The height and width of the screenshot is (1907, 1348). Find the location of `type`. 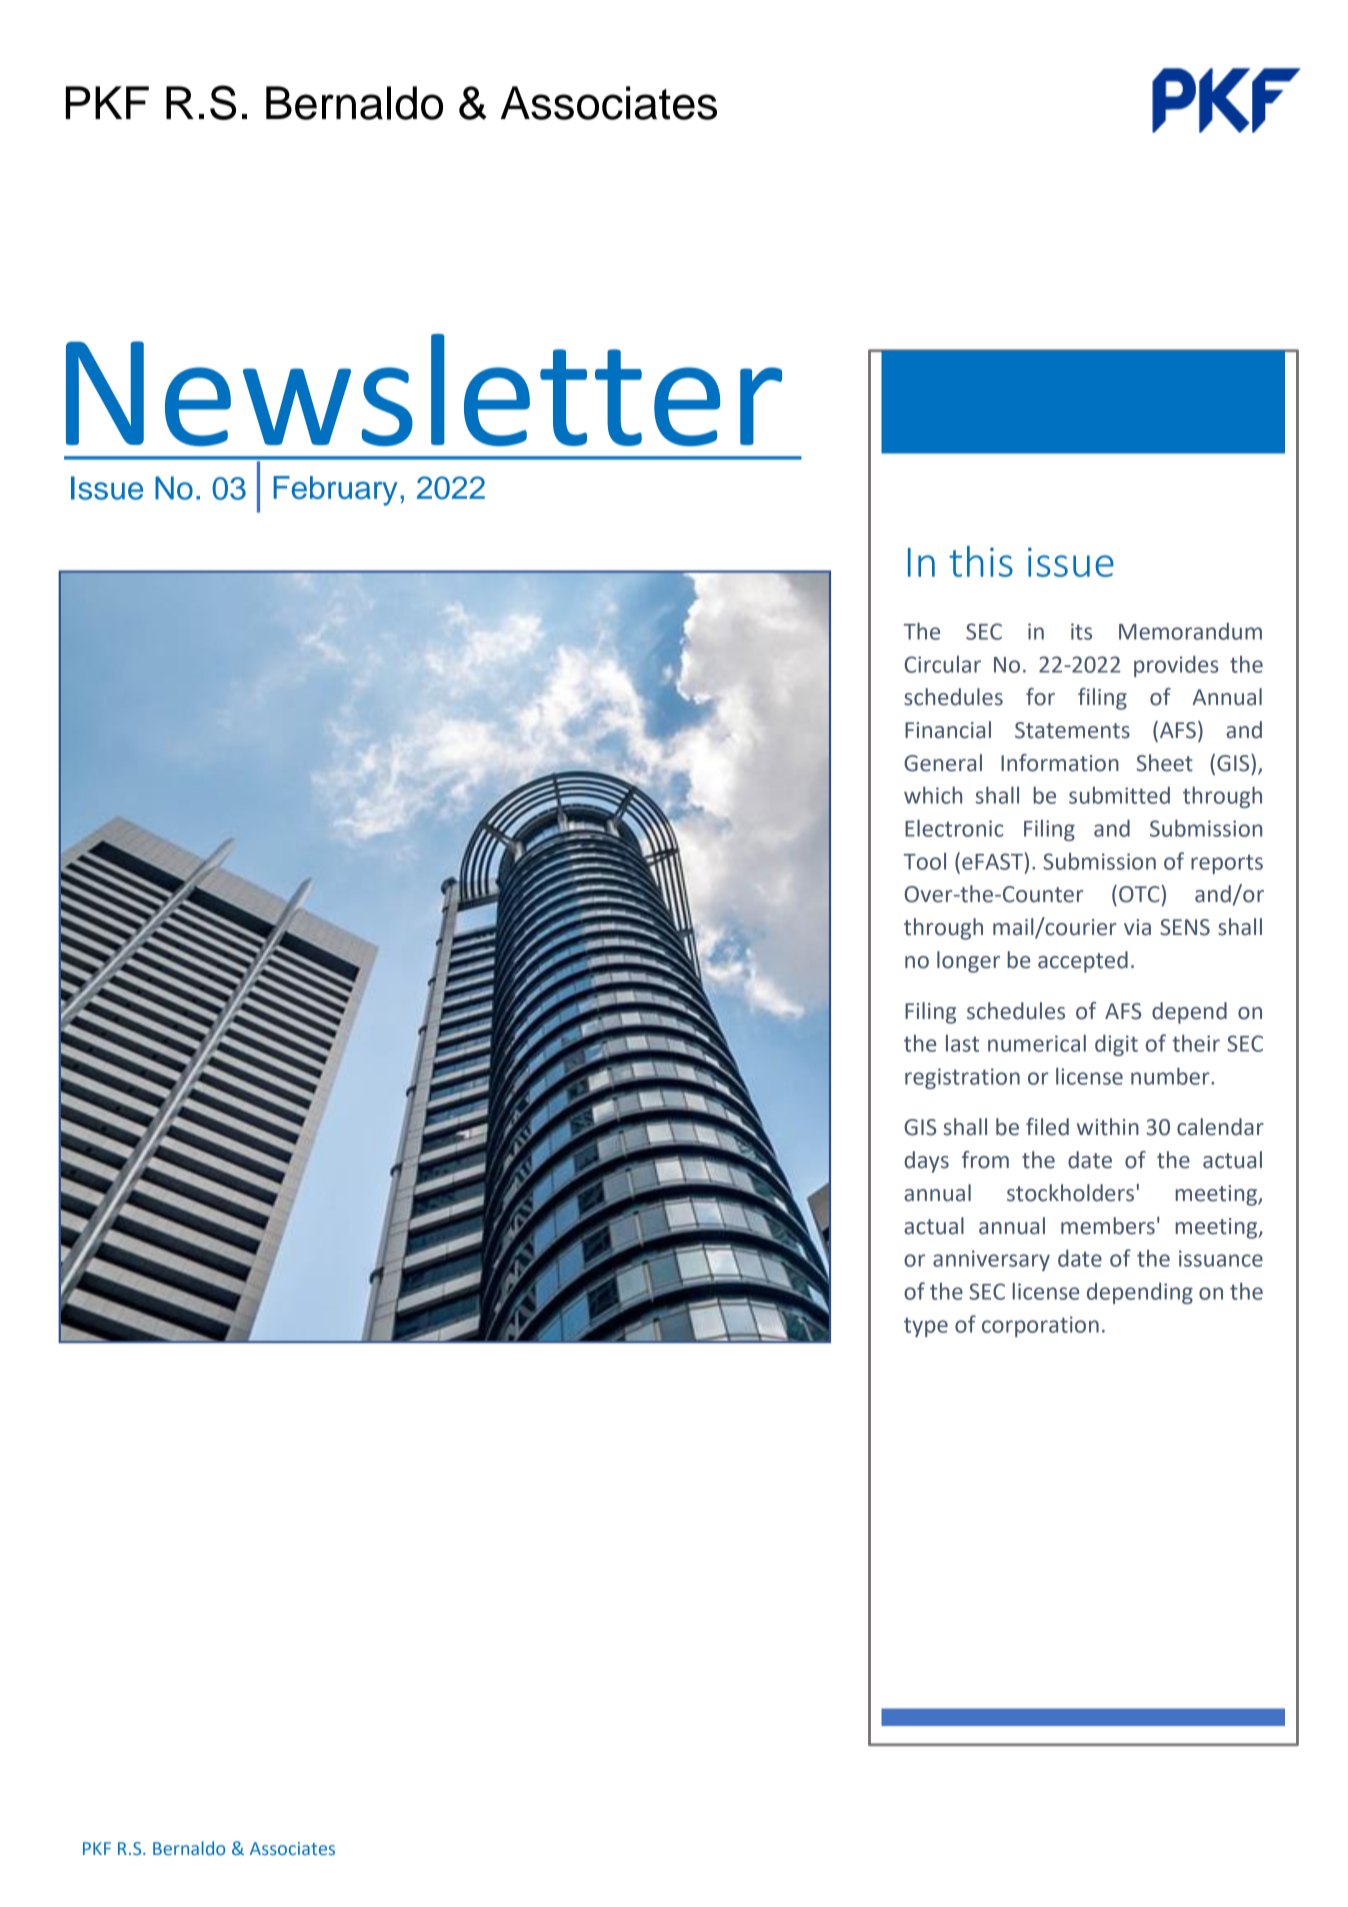

type is located at coordinates (926, 1327).
